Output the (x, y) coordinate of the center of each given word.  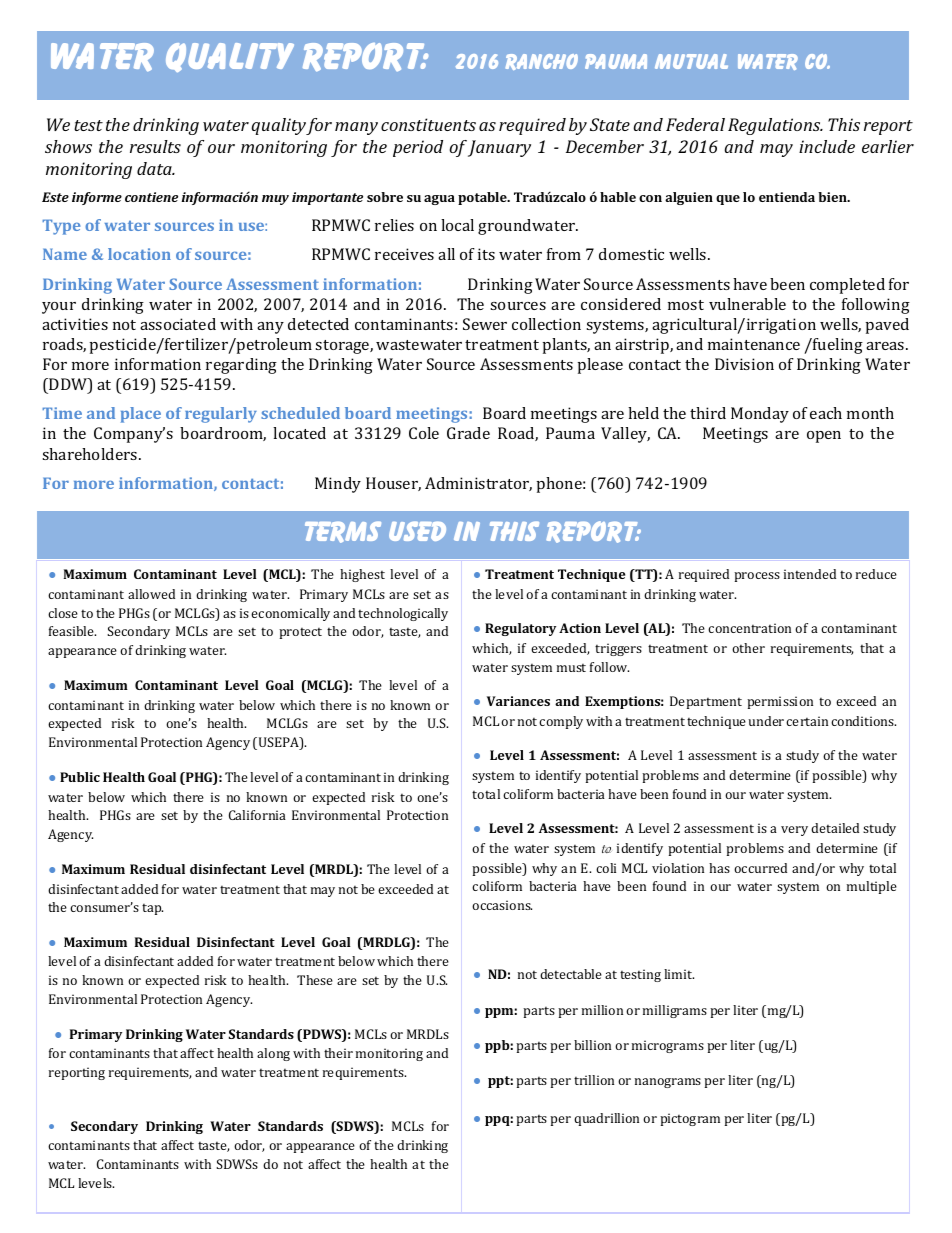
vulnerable (747, 304)
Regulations (775, 126)
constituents (428, 124)
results (155, 146)
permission (780, 702)
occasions (502, 905)
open (824, 437)
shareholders (91, 454)
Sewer (485, 324)
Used (417, 531)
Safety (94, 1073)
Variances (518, 701)
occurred (760, 868)
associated (178, 324)
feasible (72, 631)
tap (152, 909)
